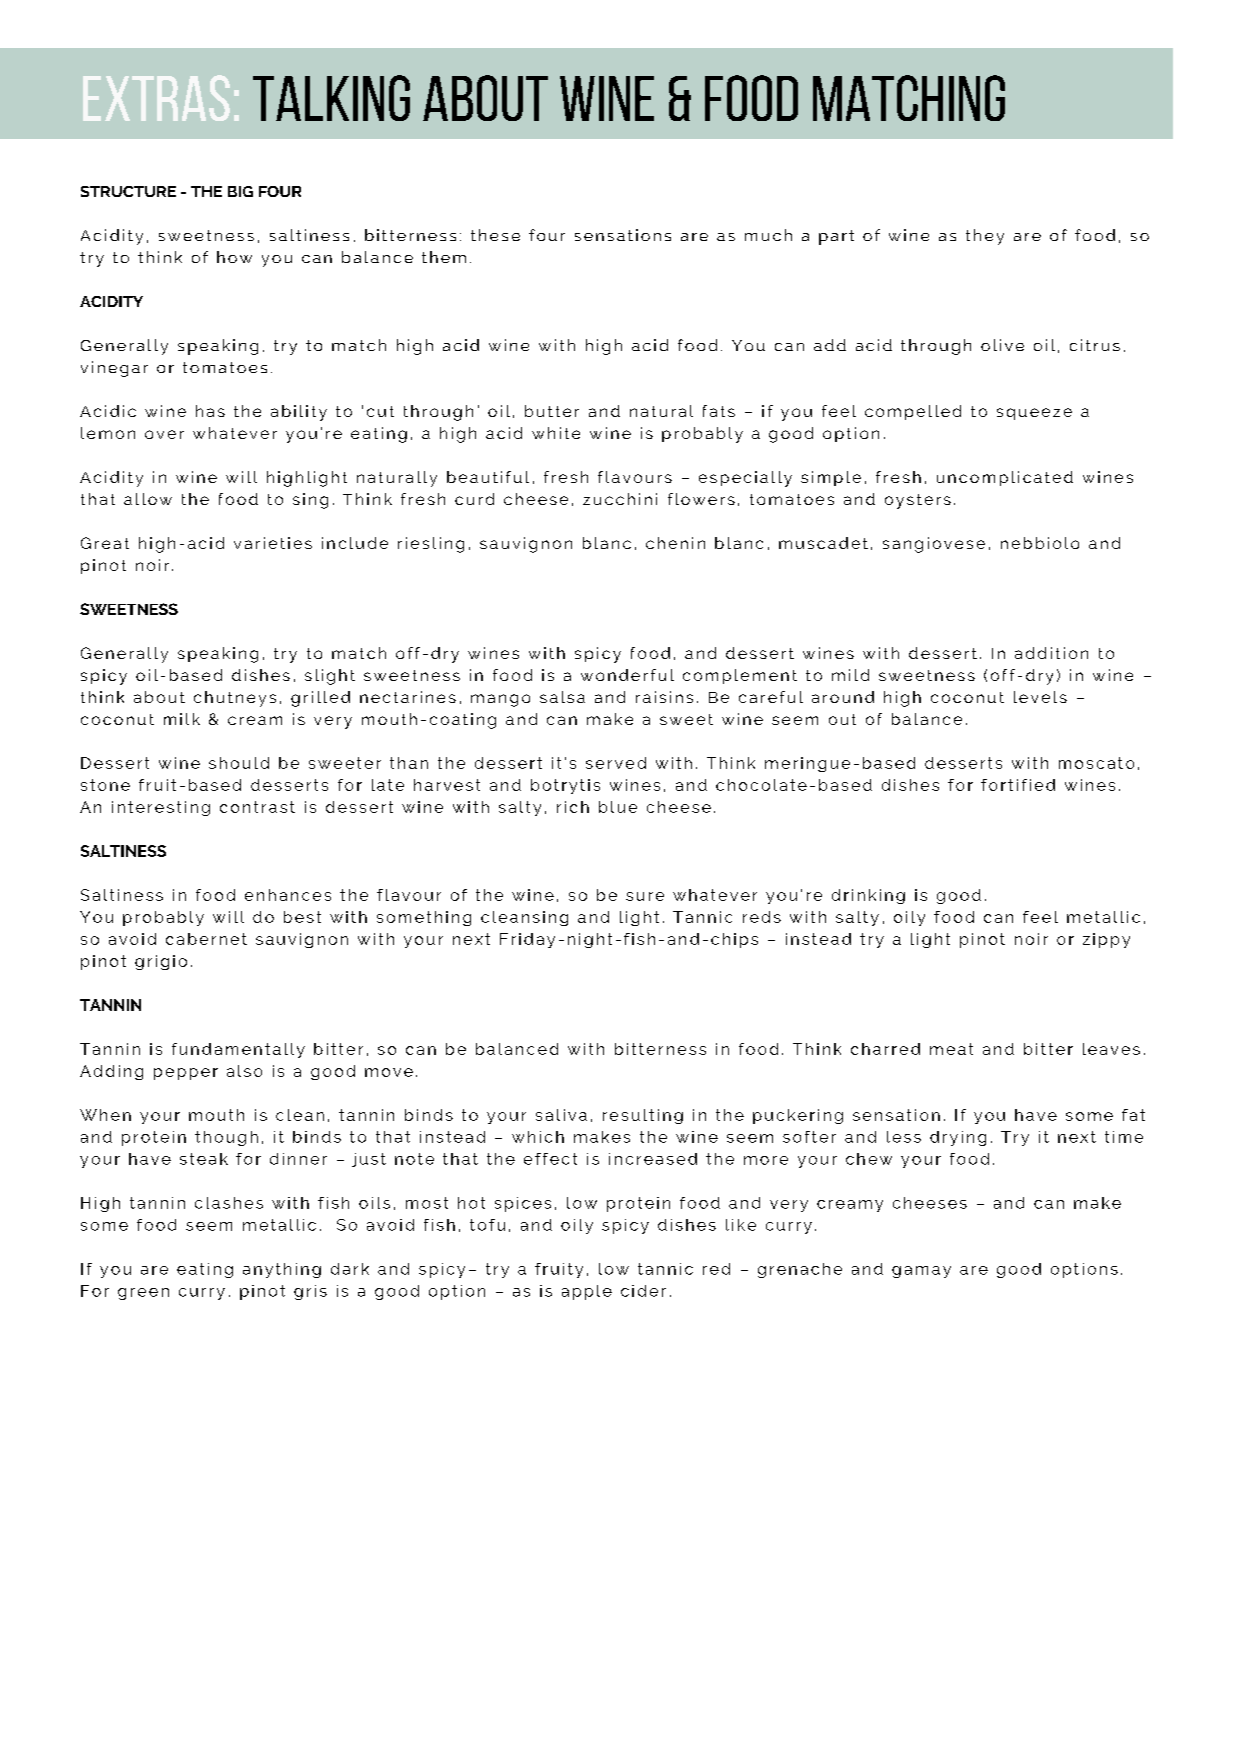  What do you see at coordinates (238, 1050) in the screenshot?
I see `fundamentally` at bounding box center [238, 1050].
